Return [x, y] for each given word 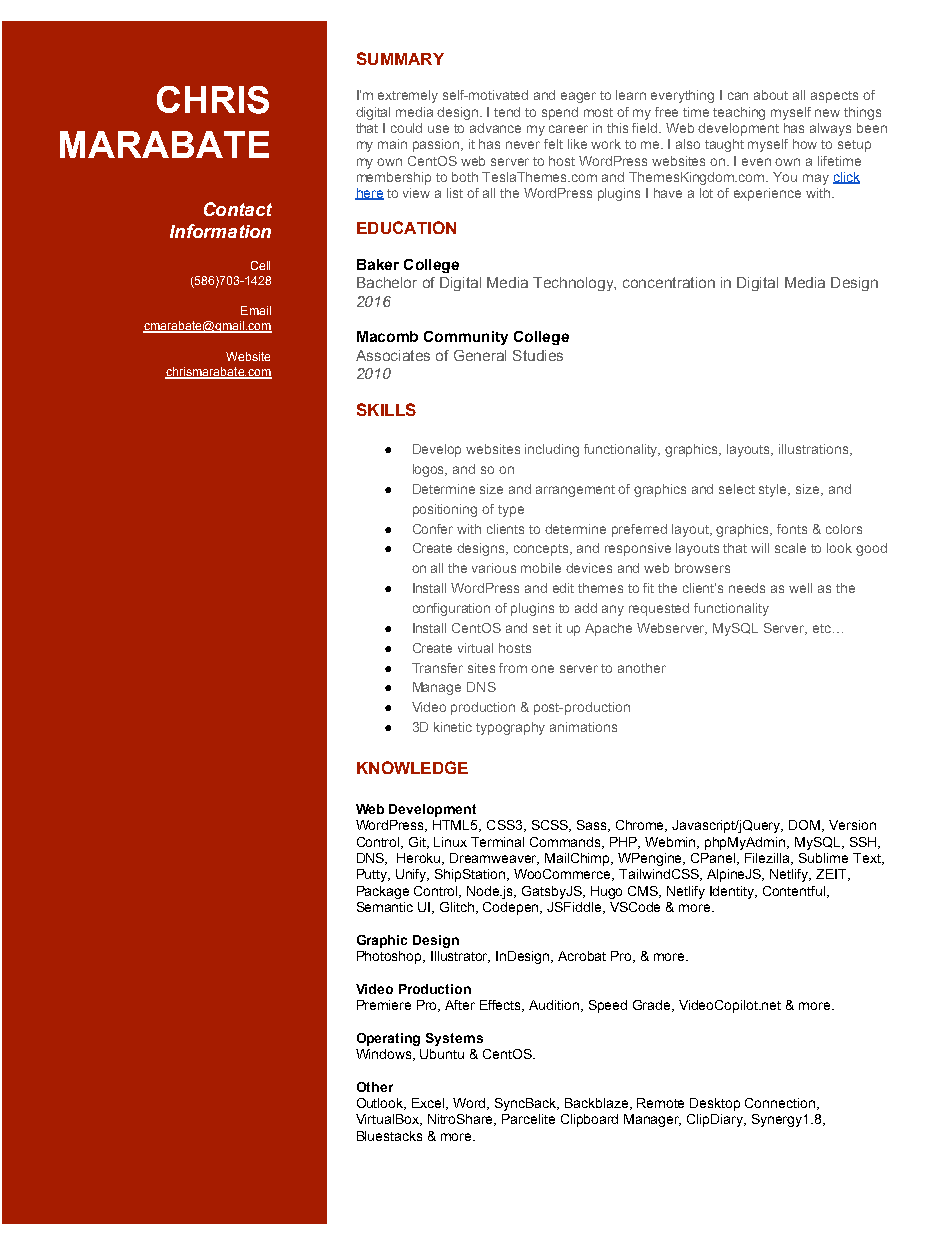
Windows [385, 1055]
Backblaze [598, 1104]
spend [560, 113]
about [771, 95]
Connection [781, 1104]
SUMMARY [400, 58]
